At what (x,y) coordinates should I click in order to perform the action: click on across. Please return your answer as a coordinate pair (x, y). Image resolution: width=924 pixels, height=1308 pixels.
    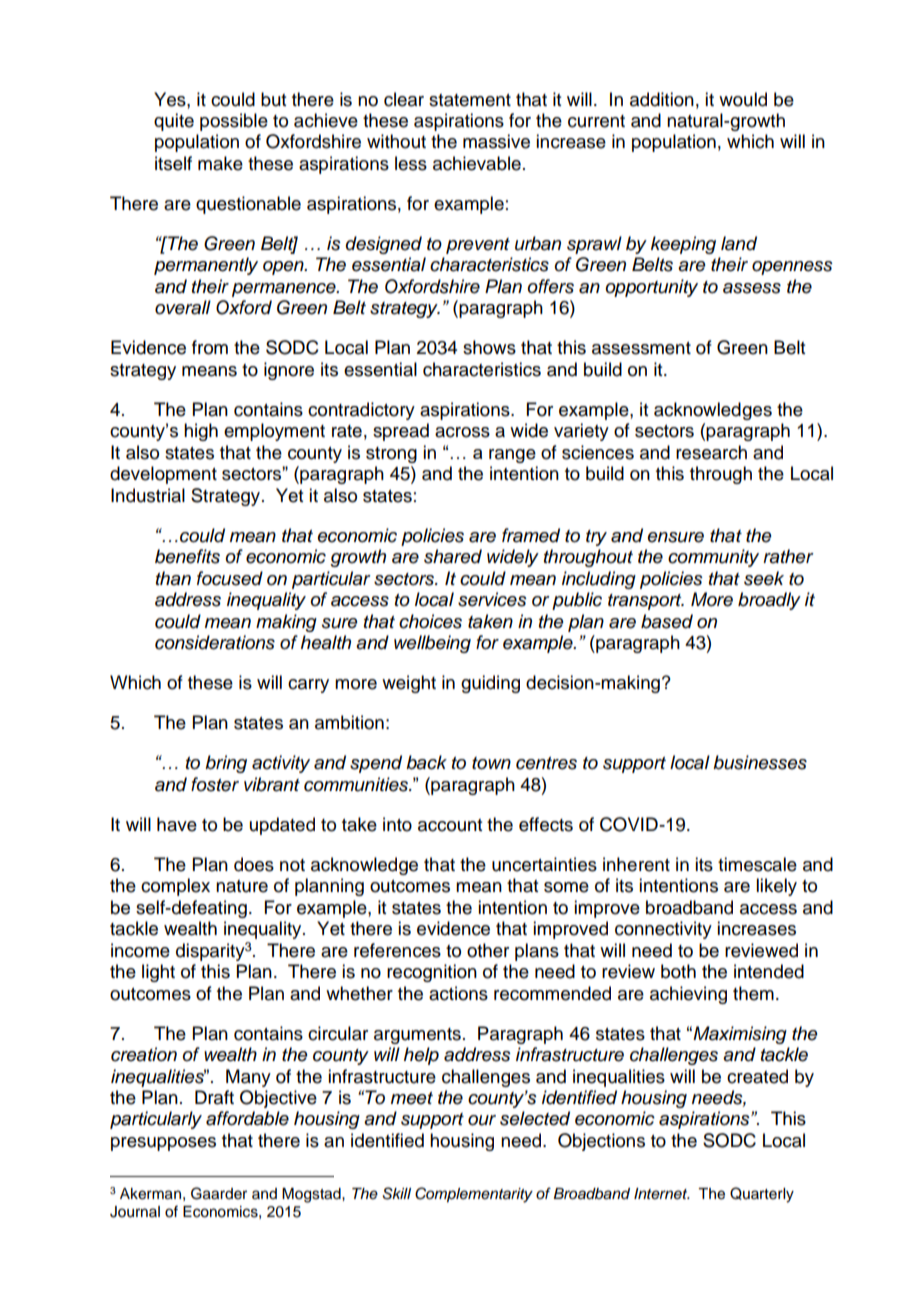
    Looking at the image, I should click on (462, 432).
